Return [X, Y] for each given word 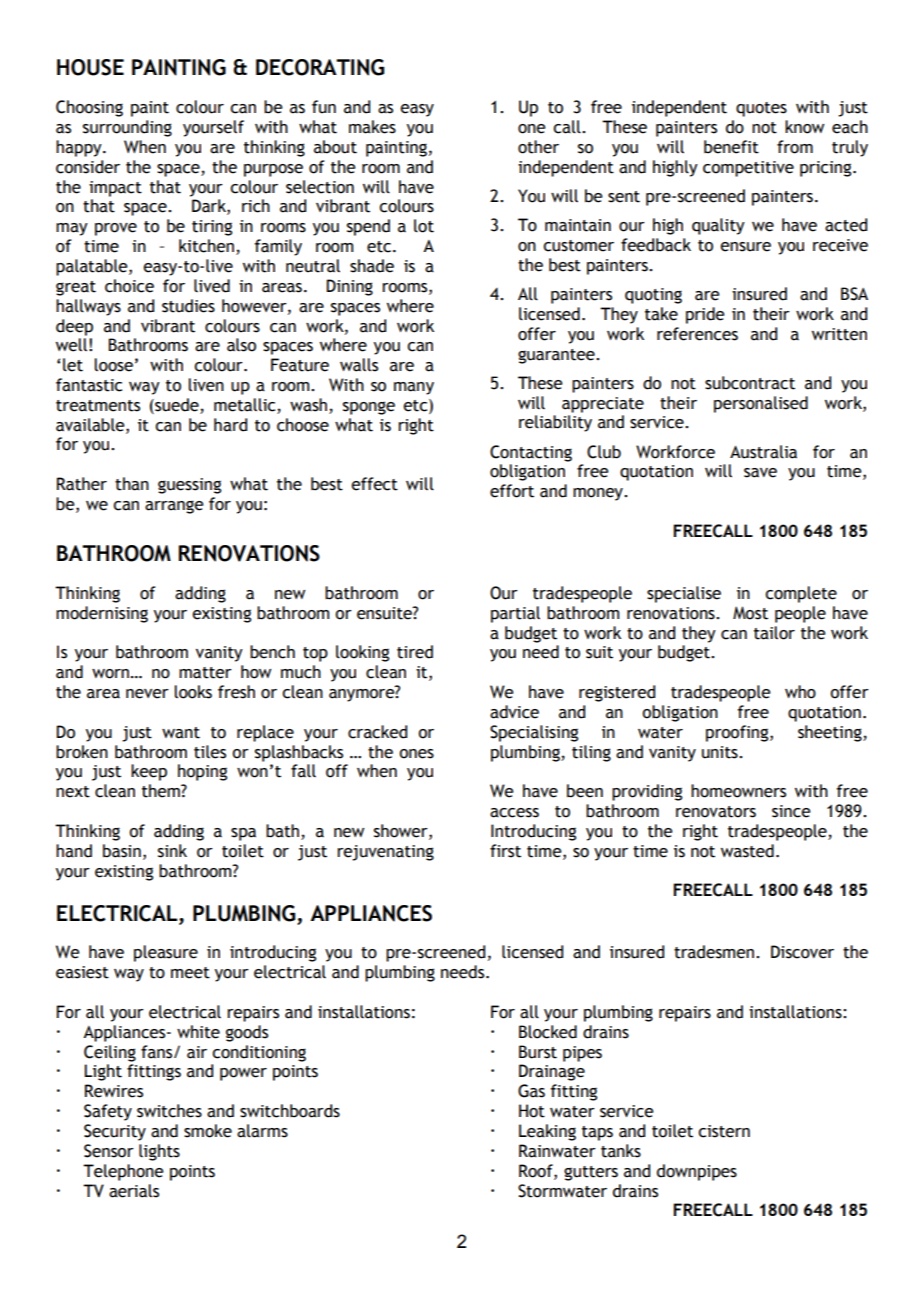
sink [172, 851]
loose [113, 365]
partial [515, 614]
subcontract [750, 383]
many [414, 388]
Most [750, 613]
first [505, 851]
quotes [761, 109]
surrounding [127, 128]
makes [372, 127]
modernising [102, 614]
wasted [747, 851]
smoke [208, 1131]
